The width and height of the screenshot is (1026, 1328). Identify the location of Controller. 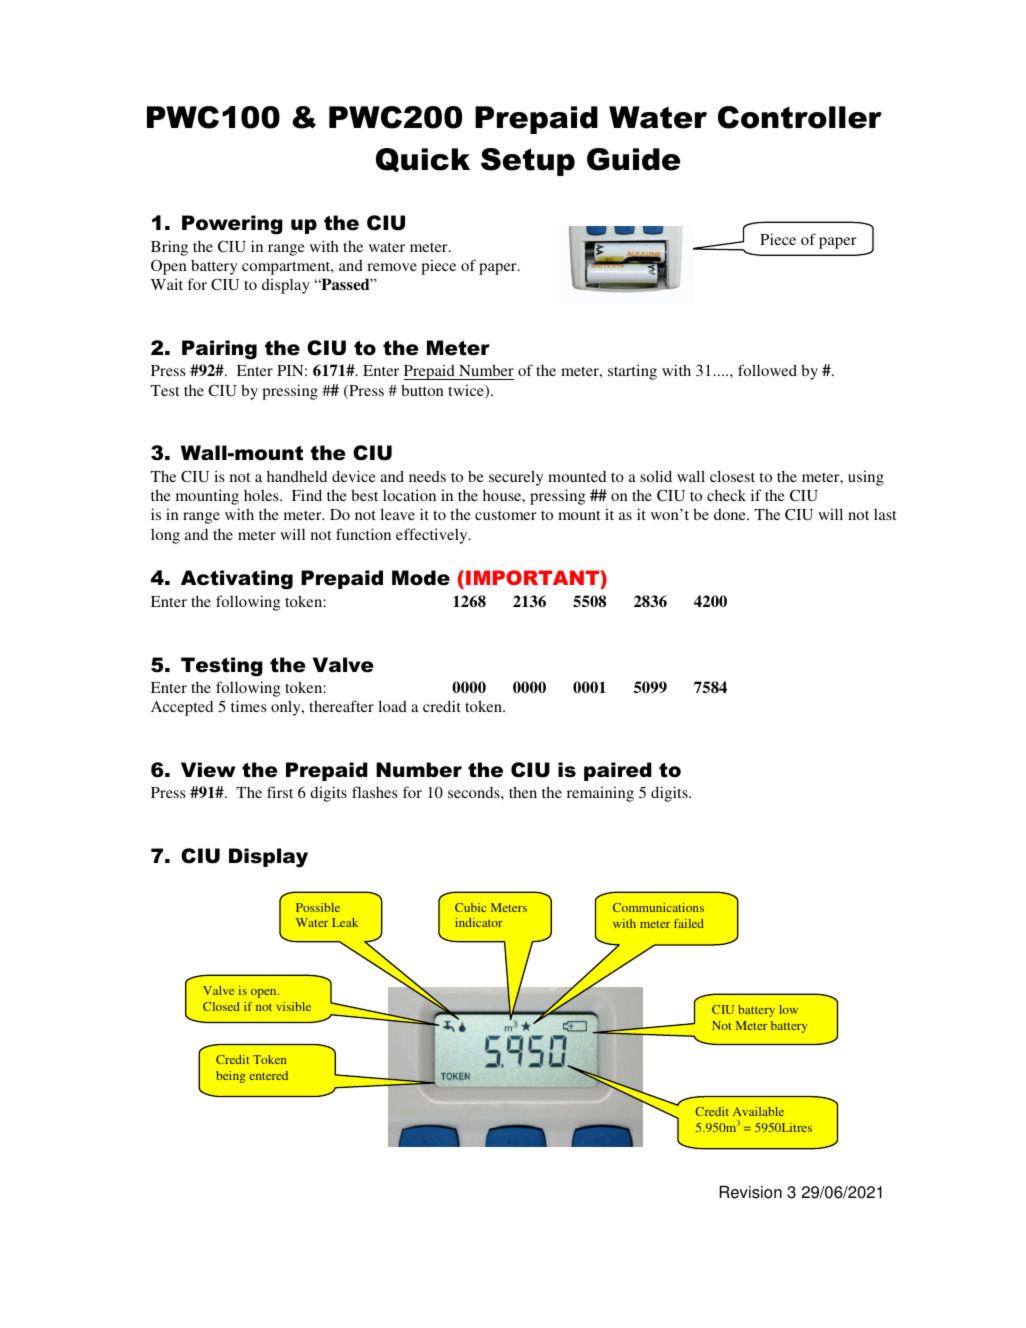
(800, 117).
